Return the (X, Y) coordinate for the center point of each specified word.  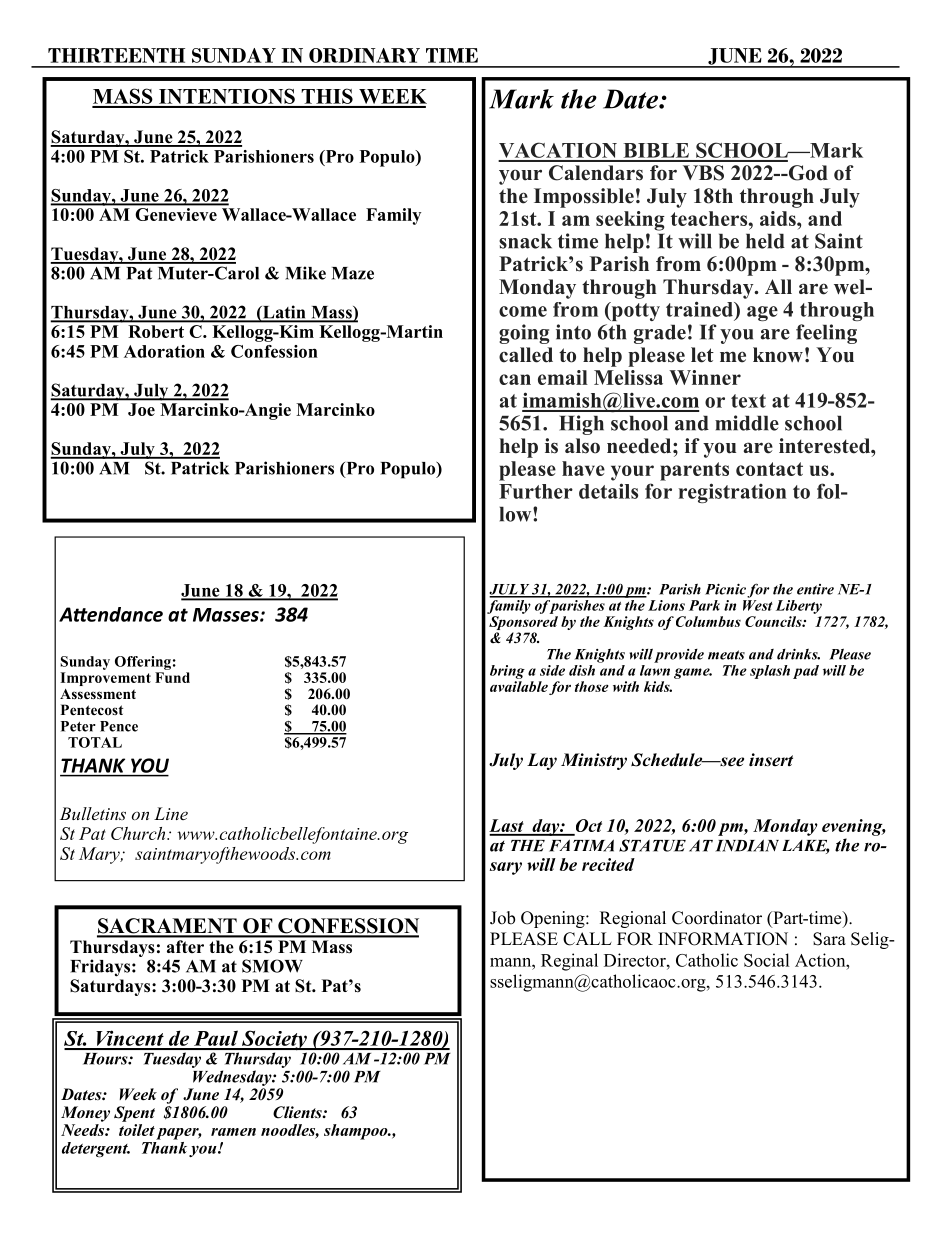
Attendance (111, 614)
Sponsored (523, 624)
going (524, 334)
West (758, 605)
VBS (703, 173)
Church (139, 833)
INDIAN (747, 845)
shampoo (357, 1132)
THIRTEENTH (116, 55)
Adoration (164, 351)
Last (507, 827)
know (778, 355)
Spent (134, 1114)
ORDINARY (364, 55)
